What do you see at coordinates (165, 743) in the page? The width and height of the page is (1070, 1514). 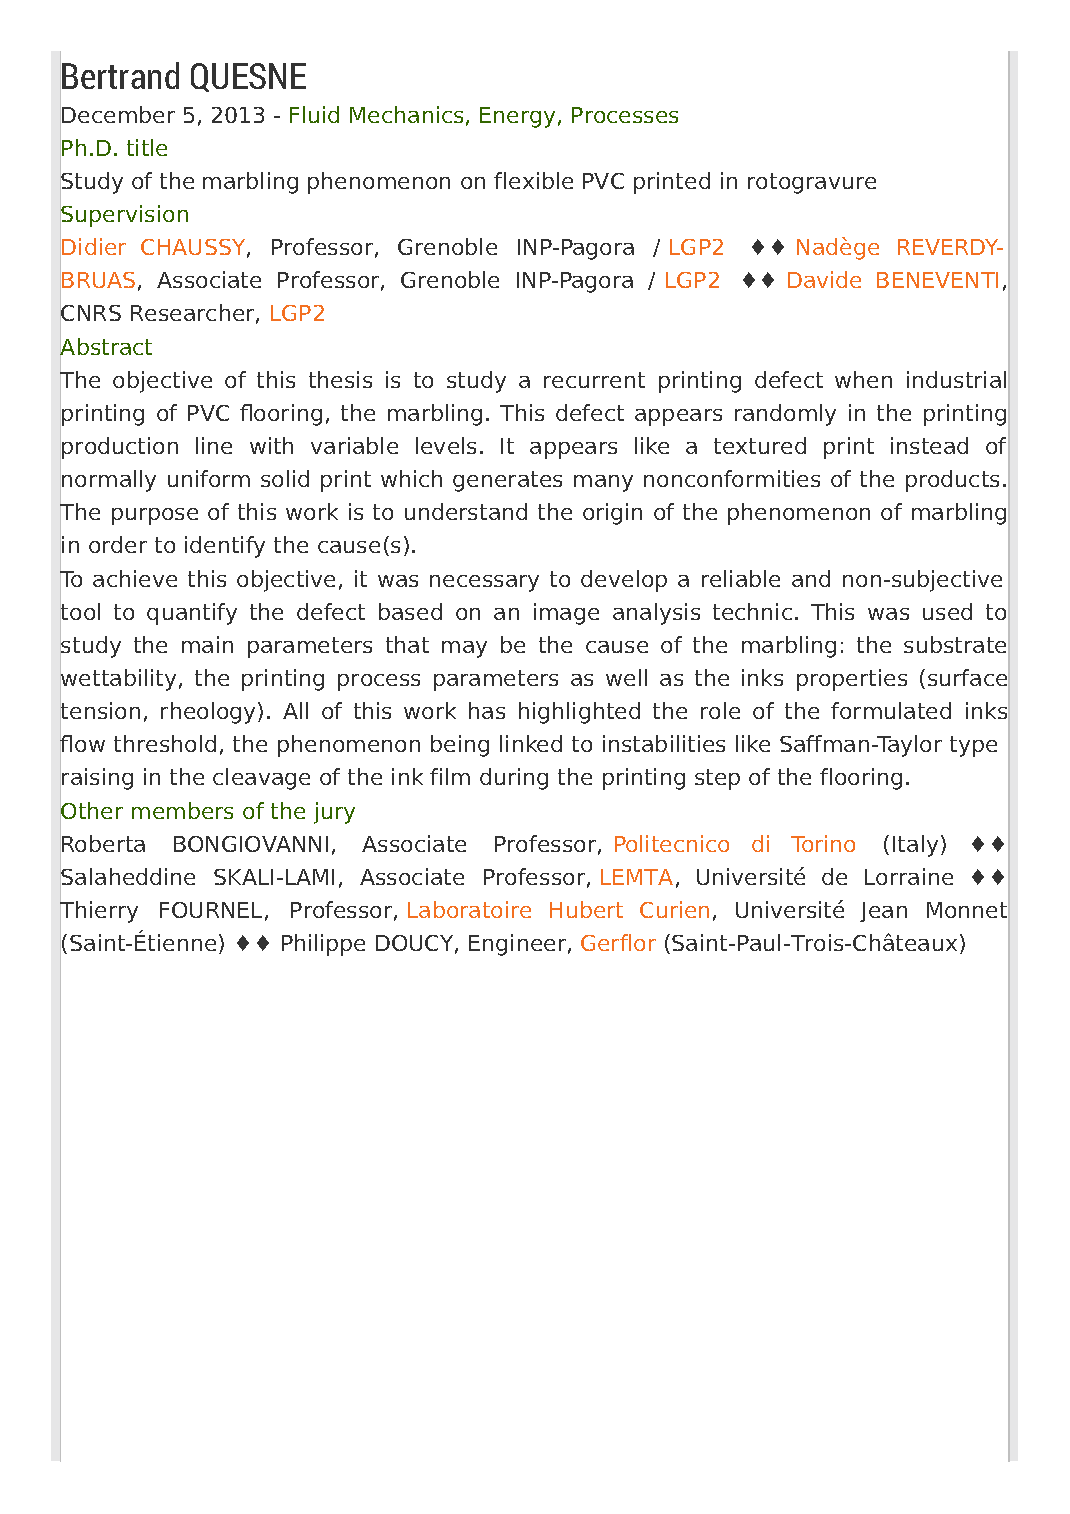 I see `threshold` at bounding box center [165, 743].
